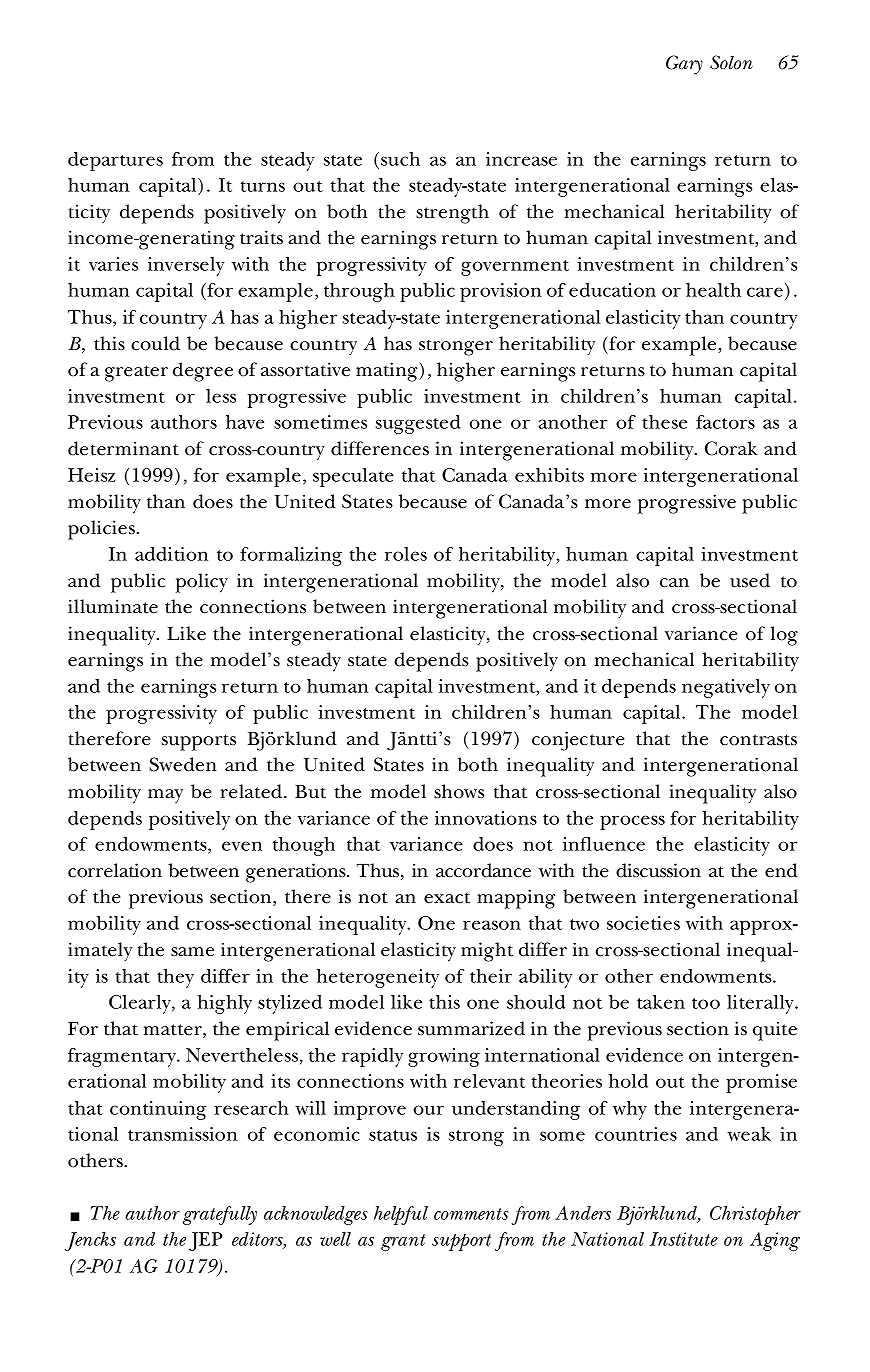 The image size is (870, 1372). I want to click on such, so click(400, 159).
